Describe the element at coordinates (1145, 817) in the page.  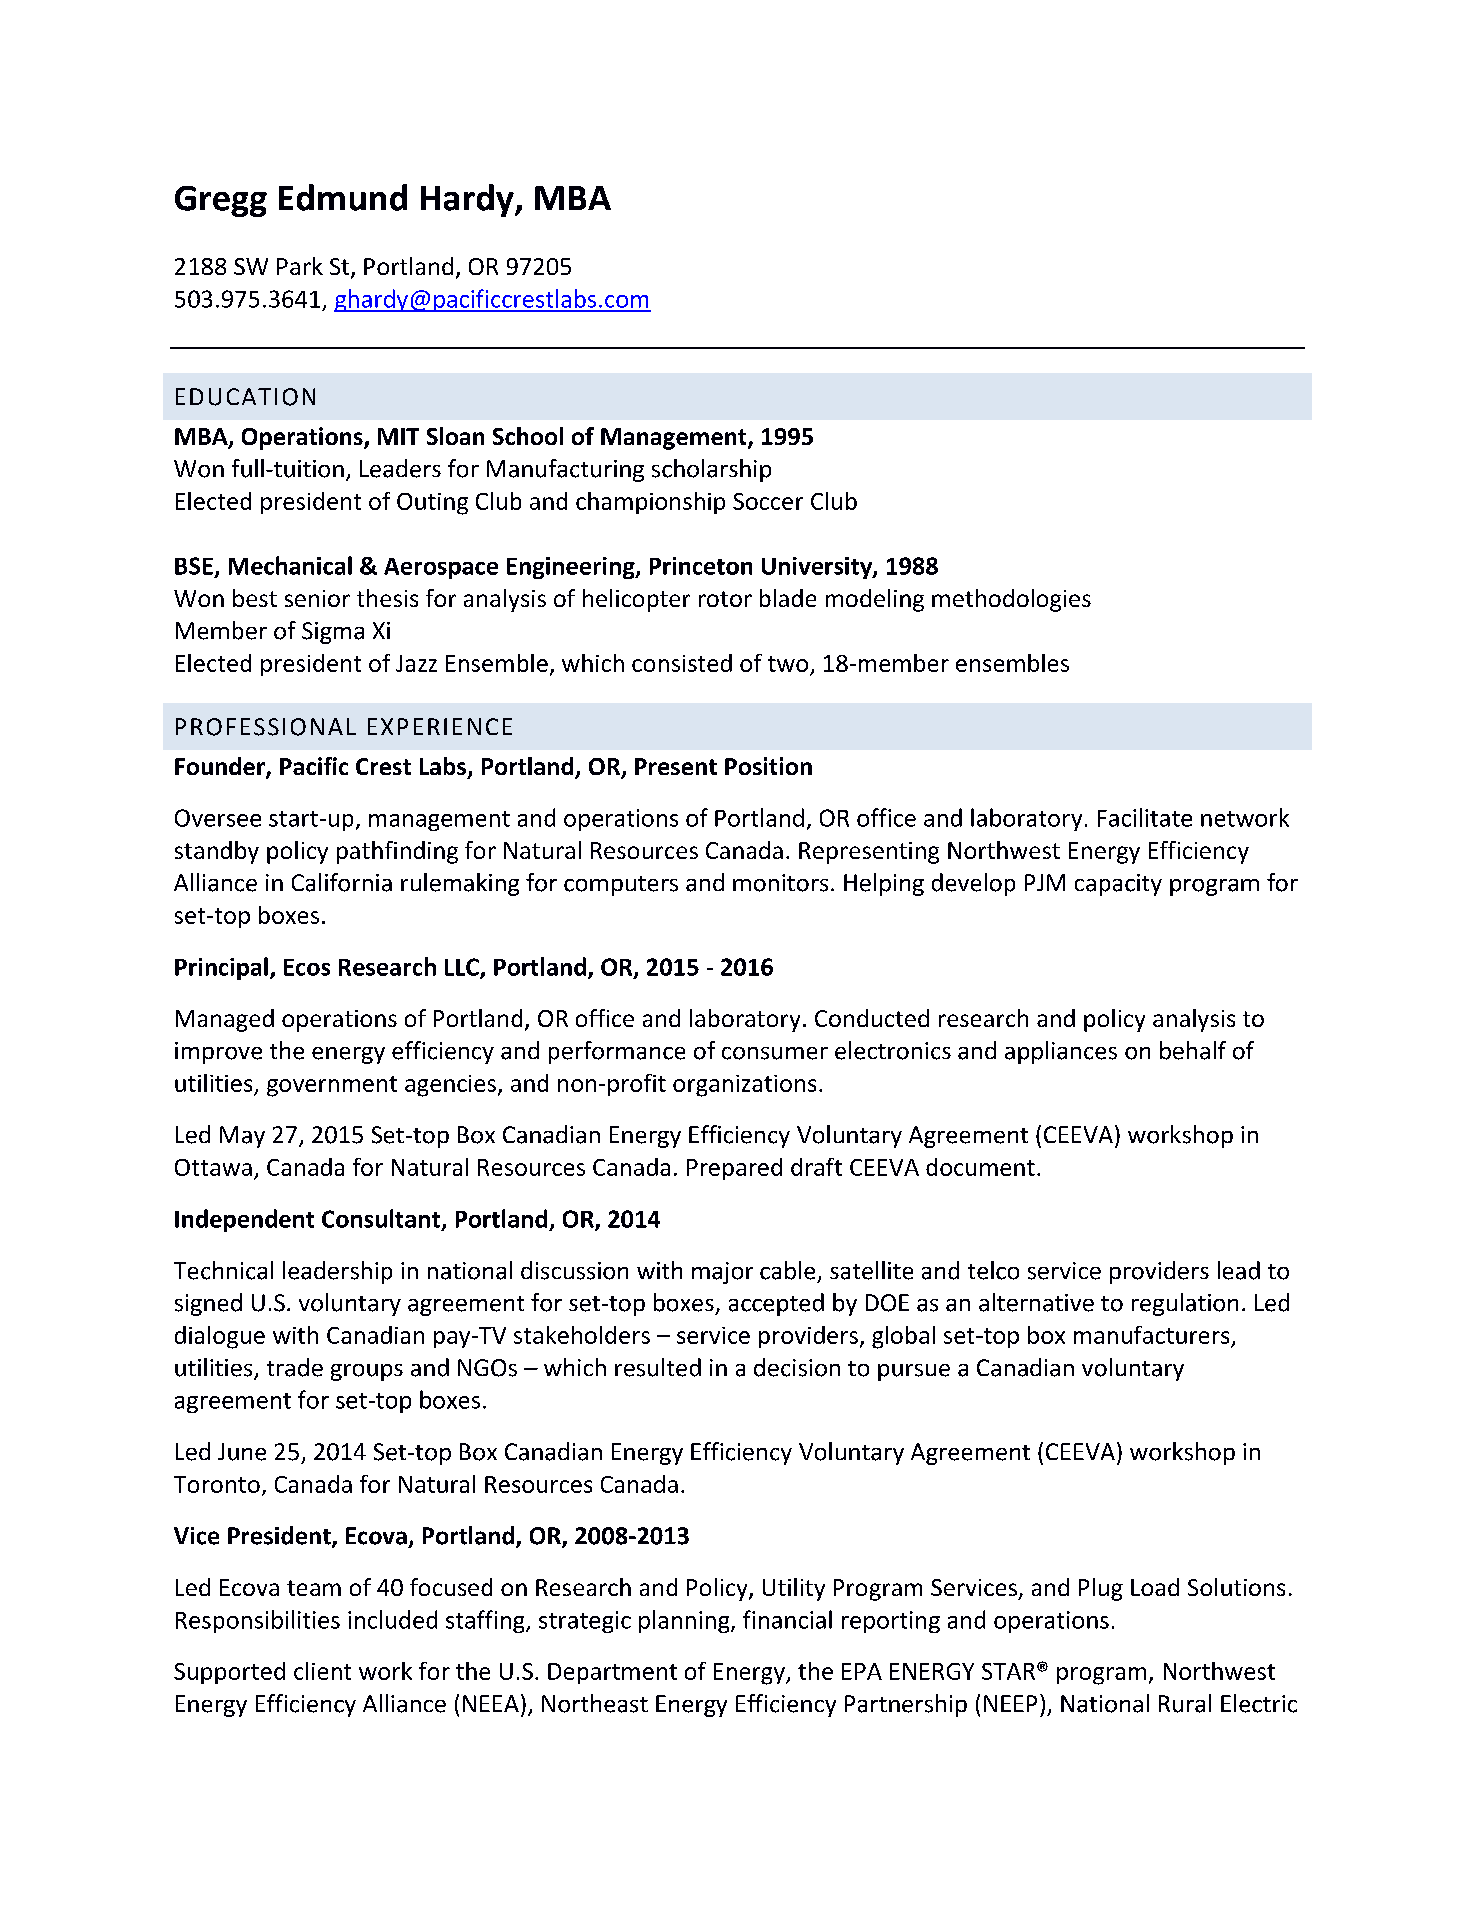
I see `Facilitate` at that location.
